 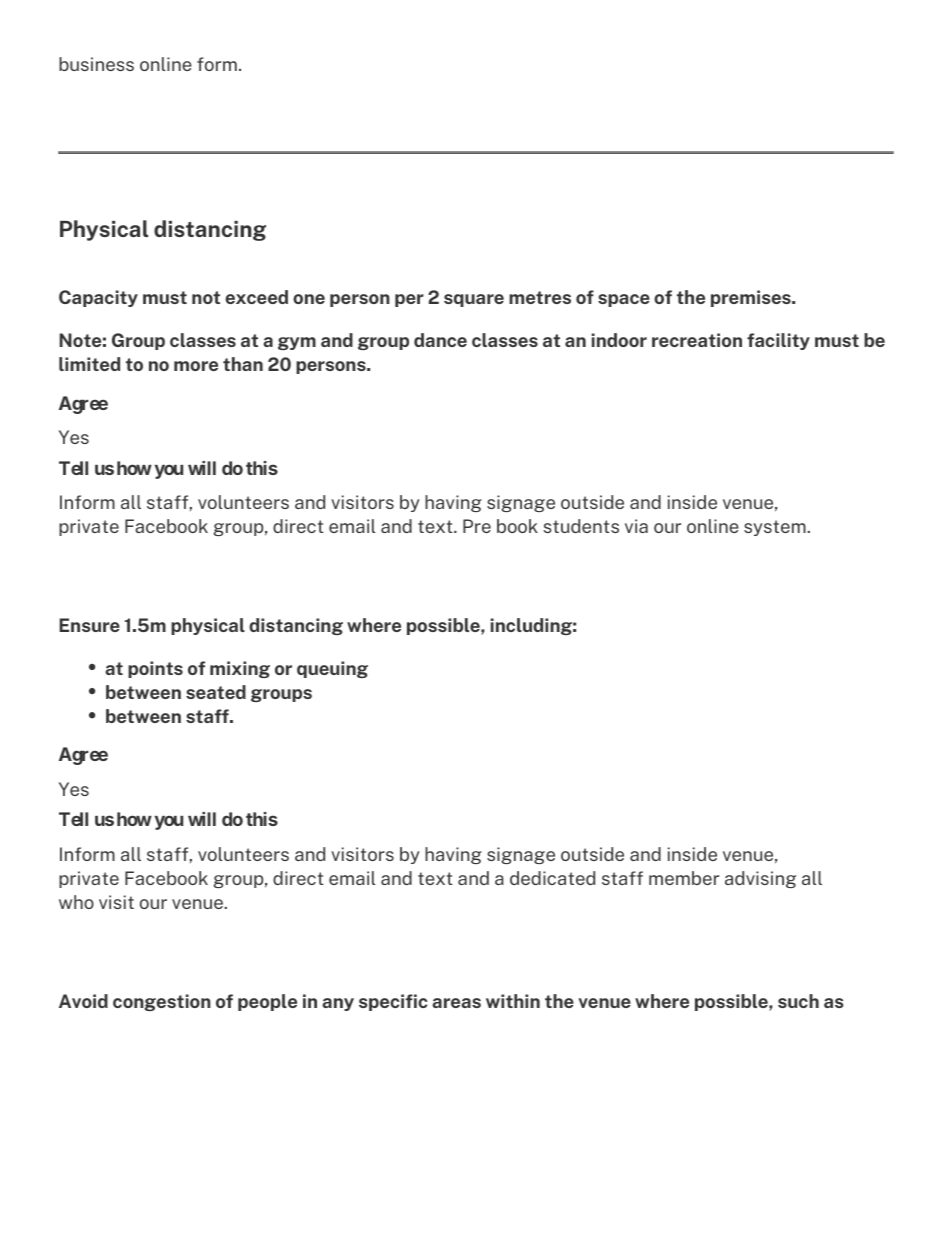 What do you see at coordinates (89, 625) in the image?
I see `Ensure` at bounding box center [89, 625].
